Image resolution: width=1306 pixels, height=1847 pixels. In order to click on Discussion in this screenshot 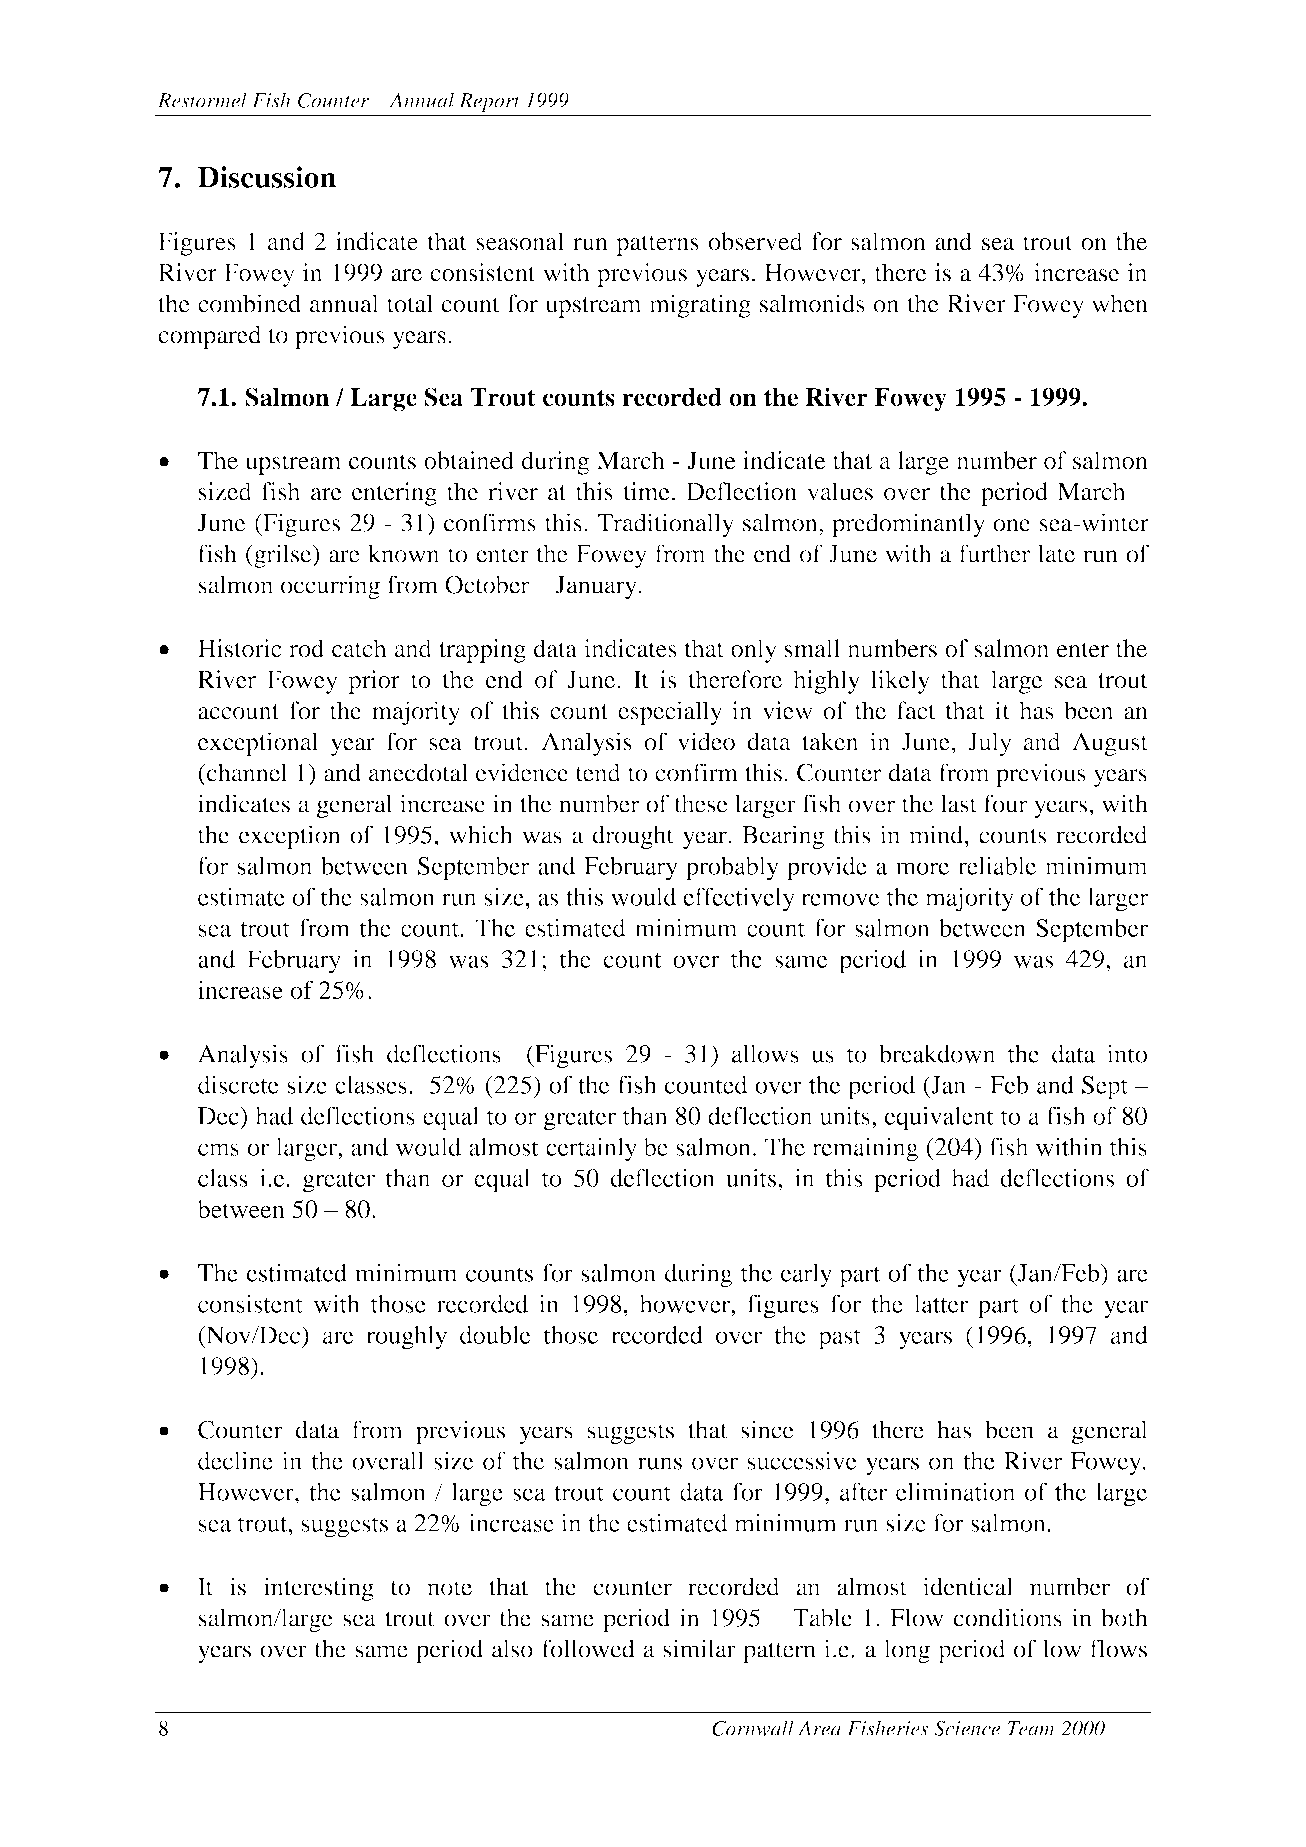, I will do `click(267, 177)`.
